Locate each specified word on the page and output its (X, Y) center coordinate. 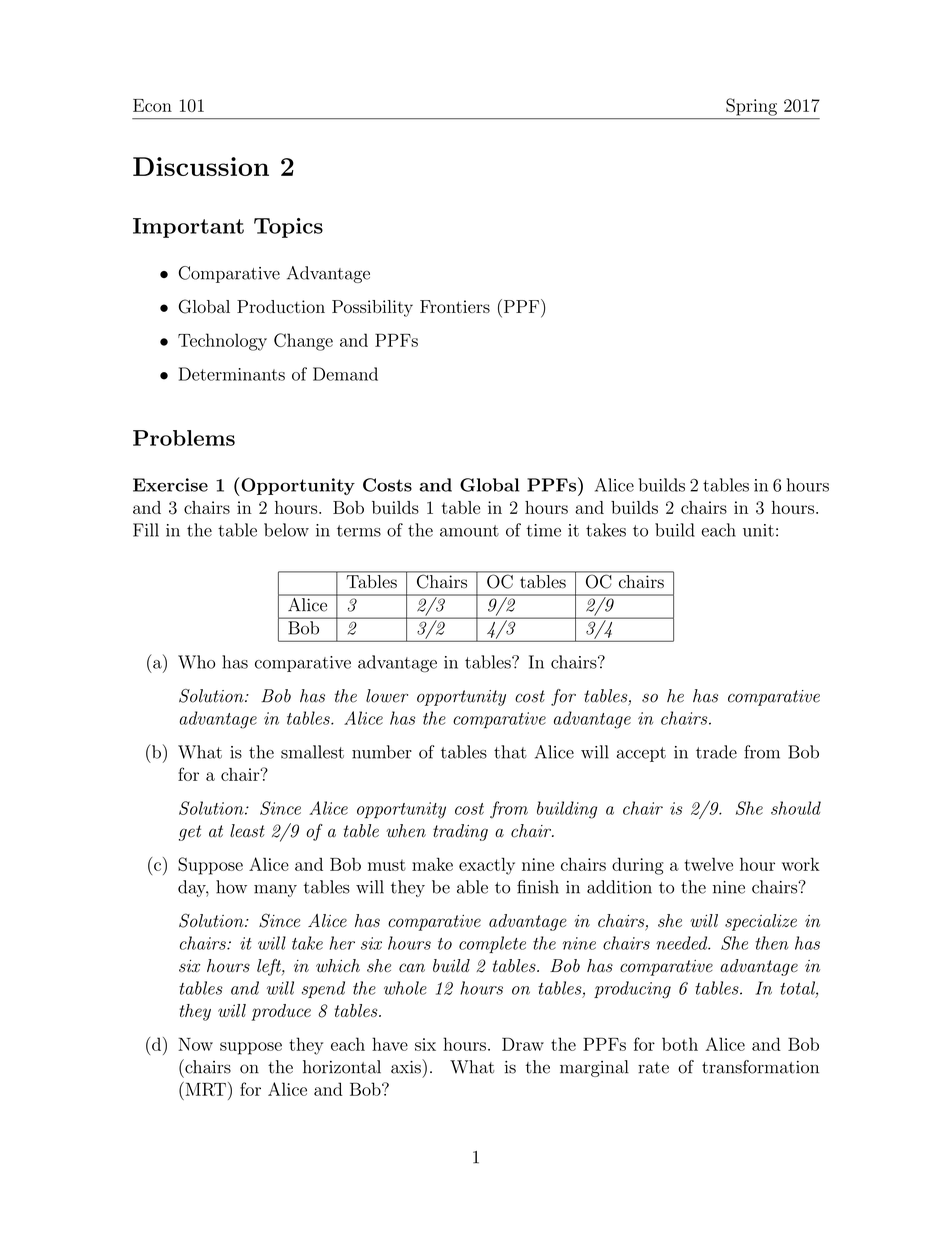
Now (195, 1044)
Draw (523, 1044)
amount (469, 531)
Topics (288, 228)
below (286, 530)
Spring (751, 107)
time (543, 530)
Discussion (201, 166)
